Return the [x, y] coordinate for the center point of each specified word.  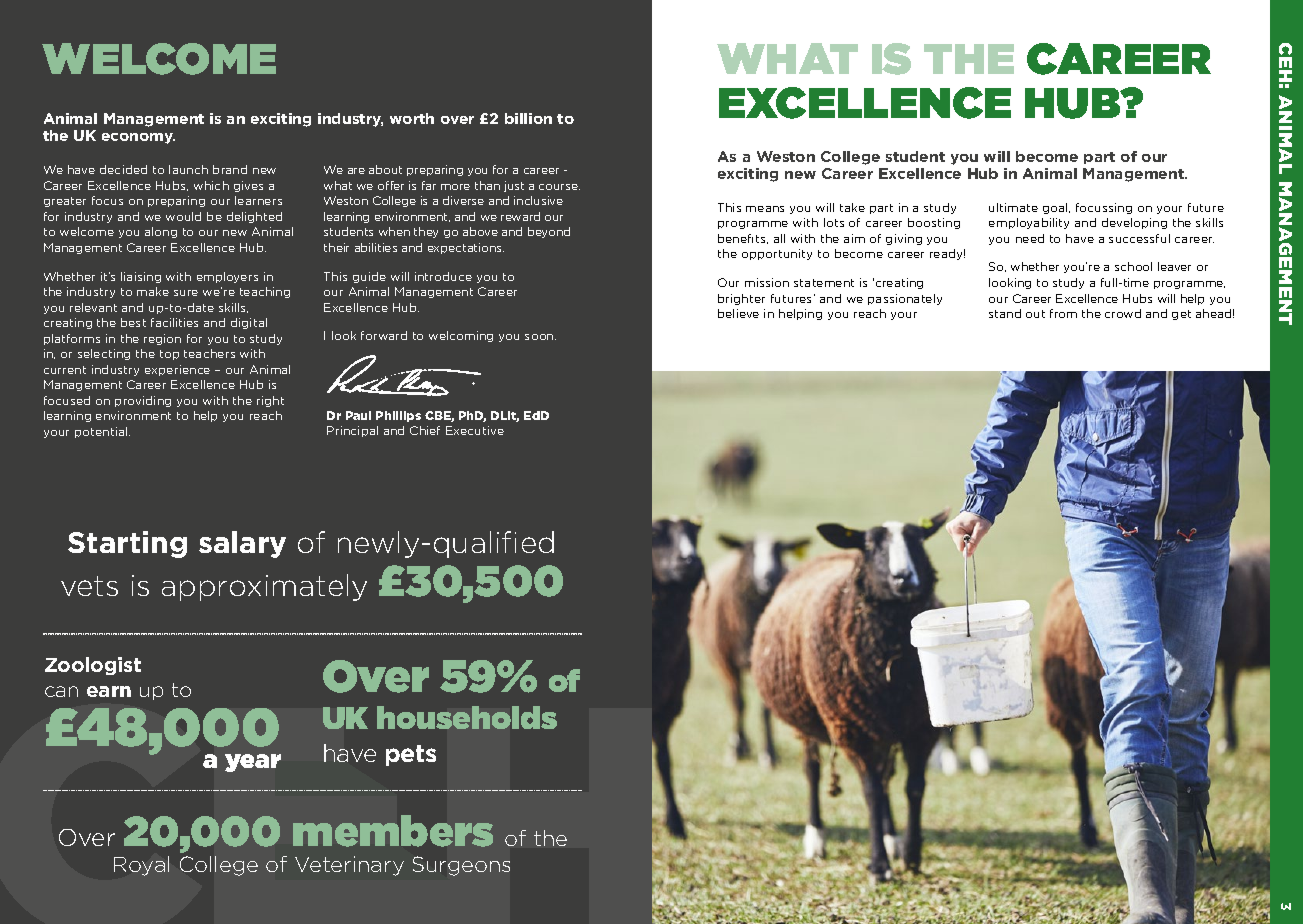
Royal [141, 866]
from [1063, 313]
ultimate [1013, 207]
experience [177, 370]
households [467, 717]
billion [528, 118]
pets [411, 755]
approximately [264, 587]
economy [138, 138]
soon [540, 337]
